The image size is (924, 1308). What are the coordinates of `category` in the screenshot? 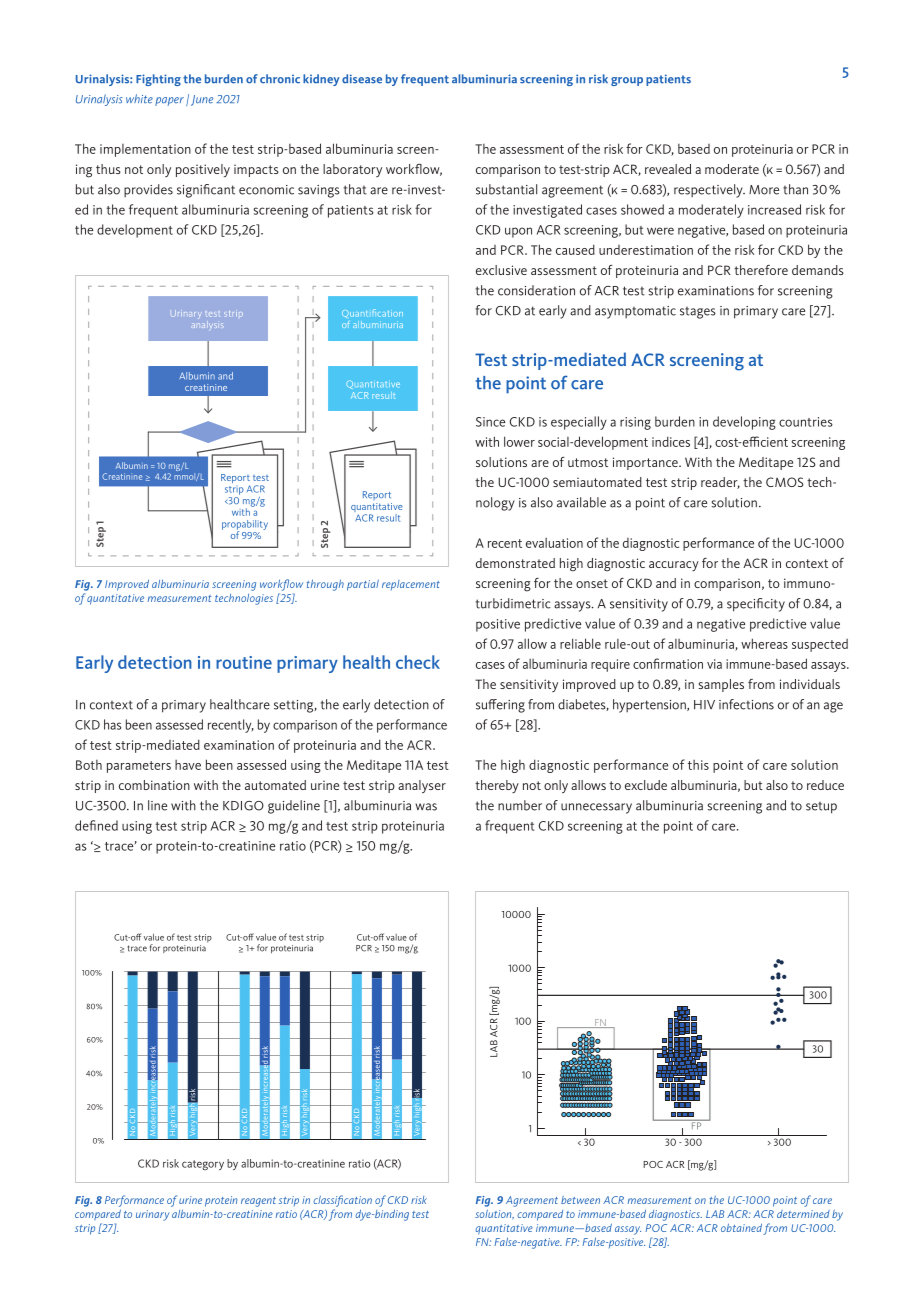 It's located at (203, 1165).
